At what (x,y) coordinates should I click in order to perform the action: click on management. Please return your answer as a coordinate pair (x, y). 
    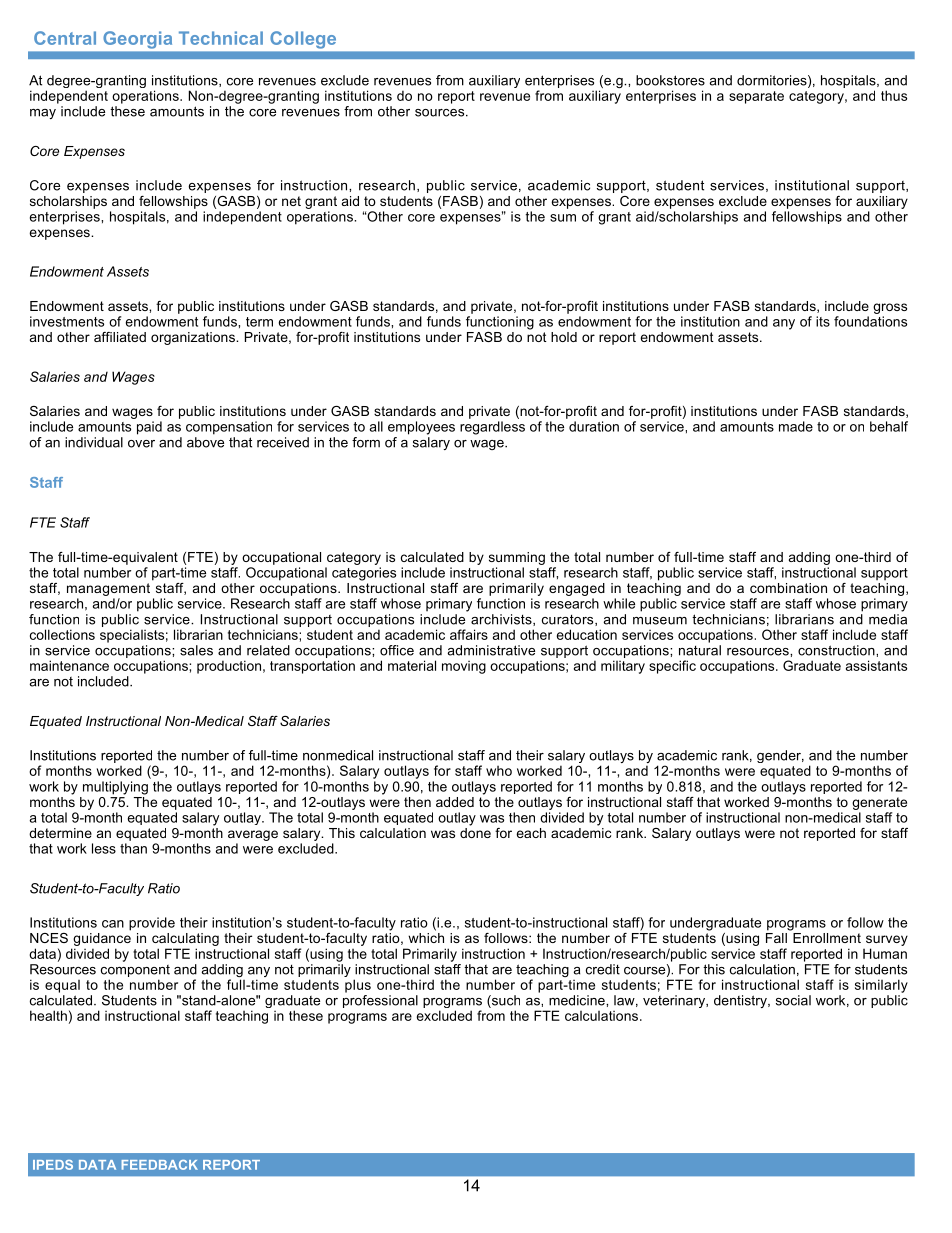
    Looking at the image, I should click on (108, 589).
